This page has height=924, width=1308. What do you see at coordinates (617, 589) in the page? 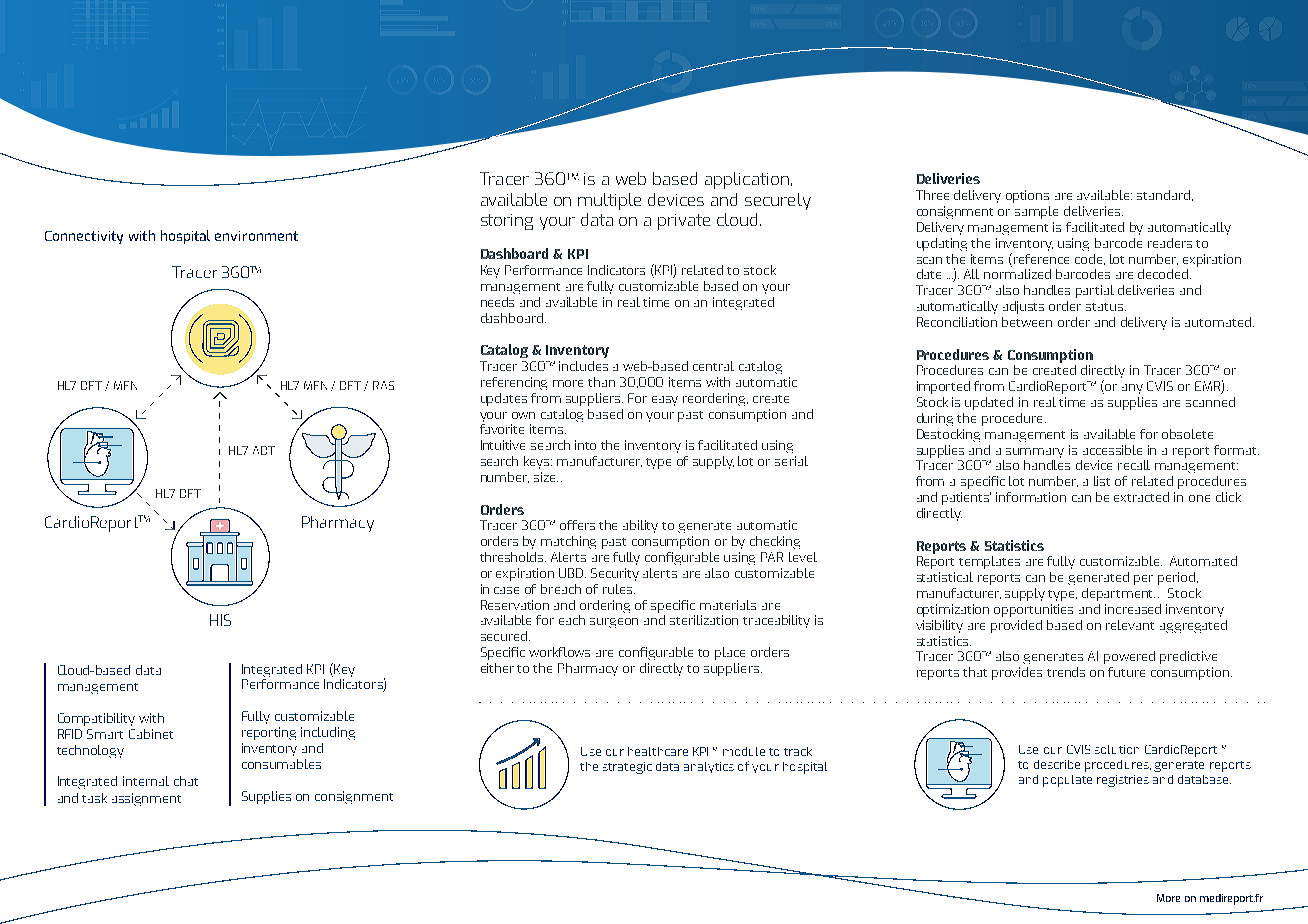
I see `rules` at bounding box center [617, 589].
